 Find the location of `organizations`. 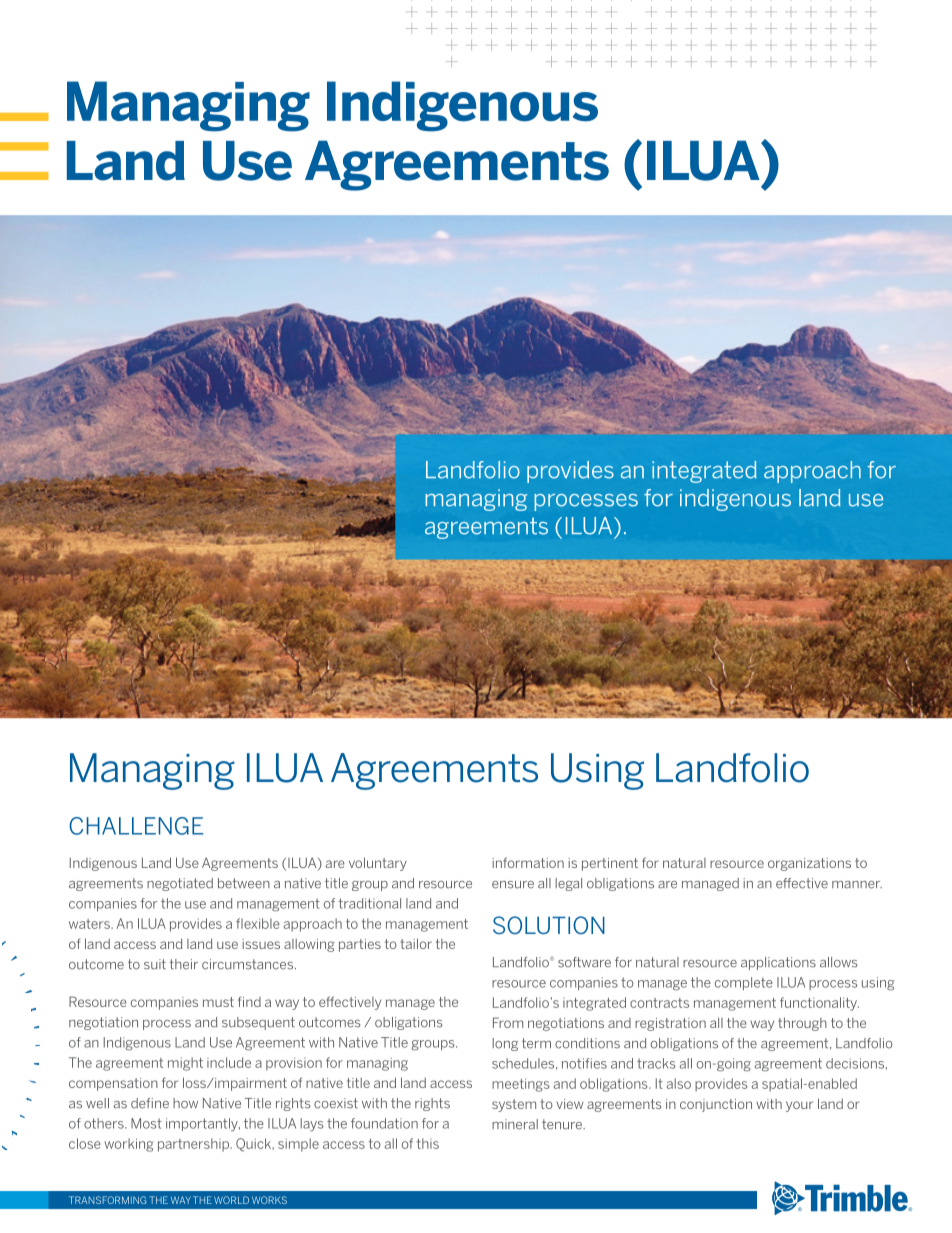

organizations is located at coordinates (809, 864).
